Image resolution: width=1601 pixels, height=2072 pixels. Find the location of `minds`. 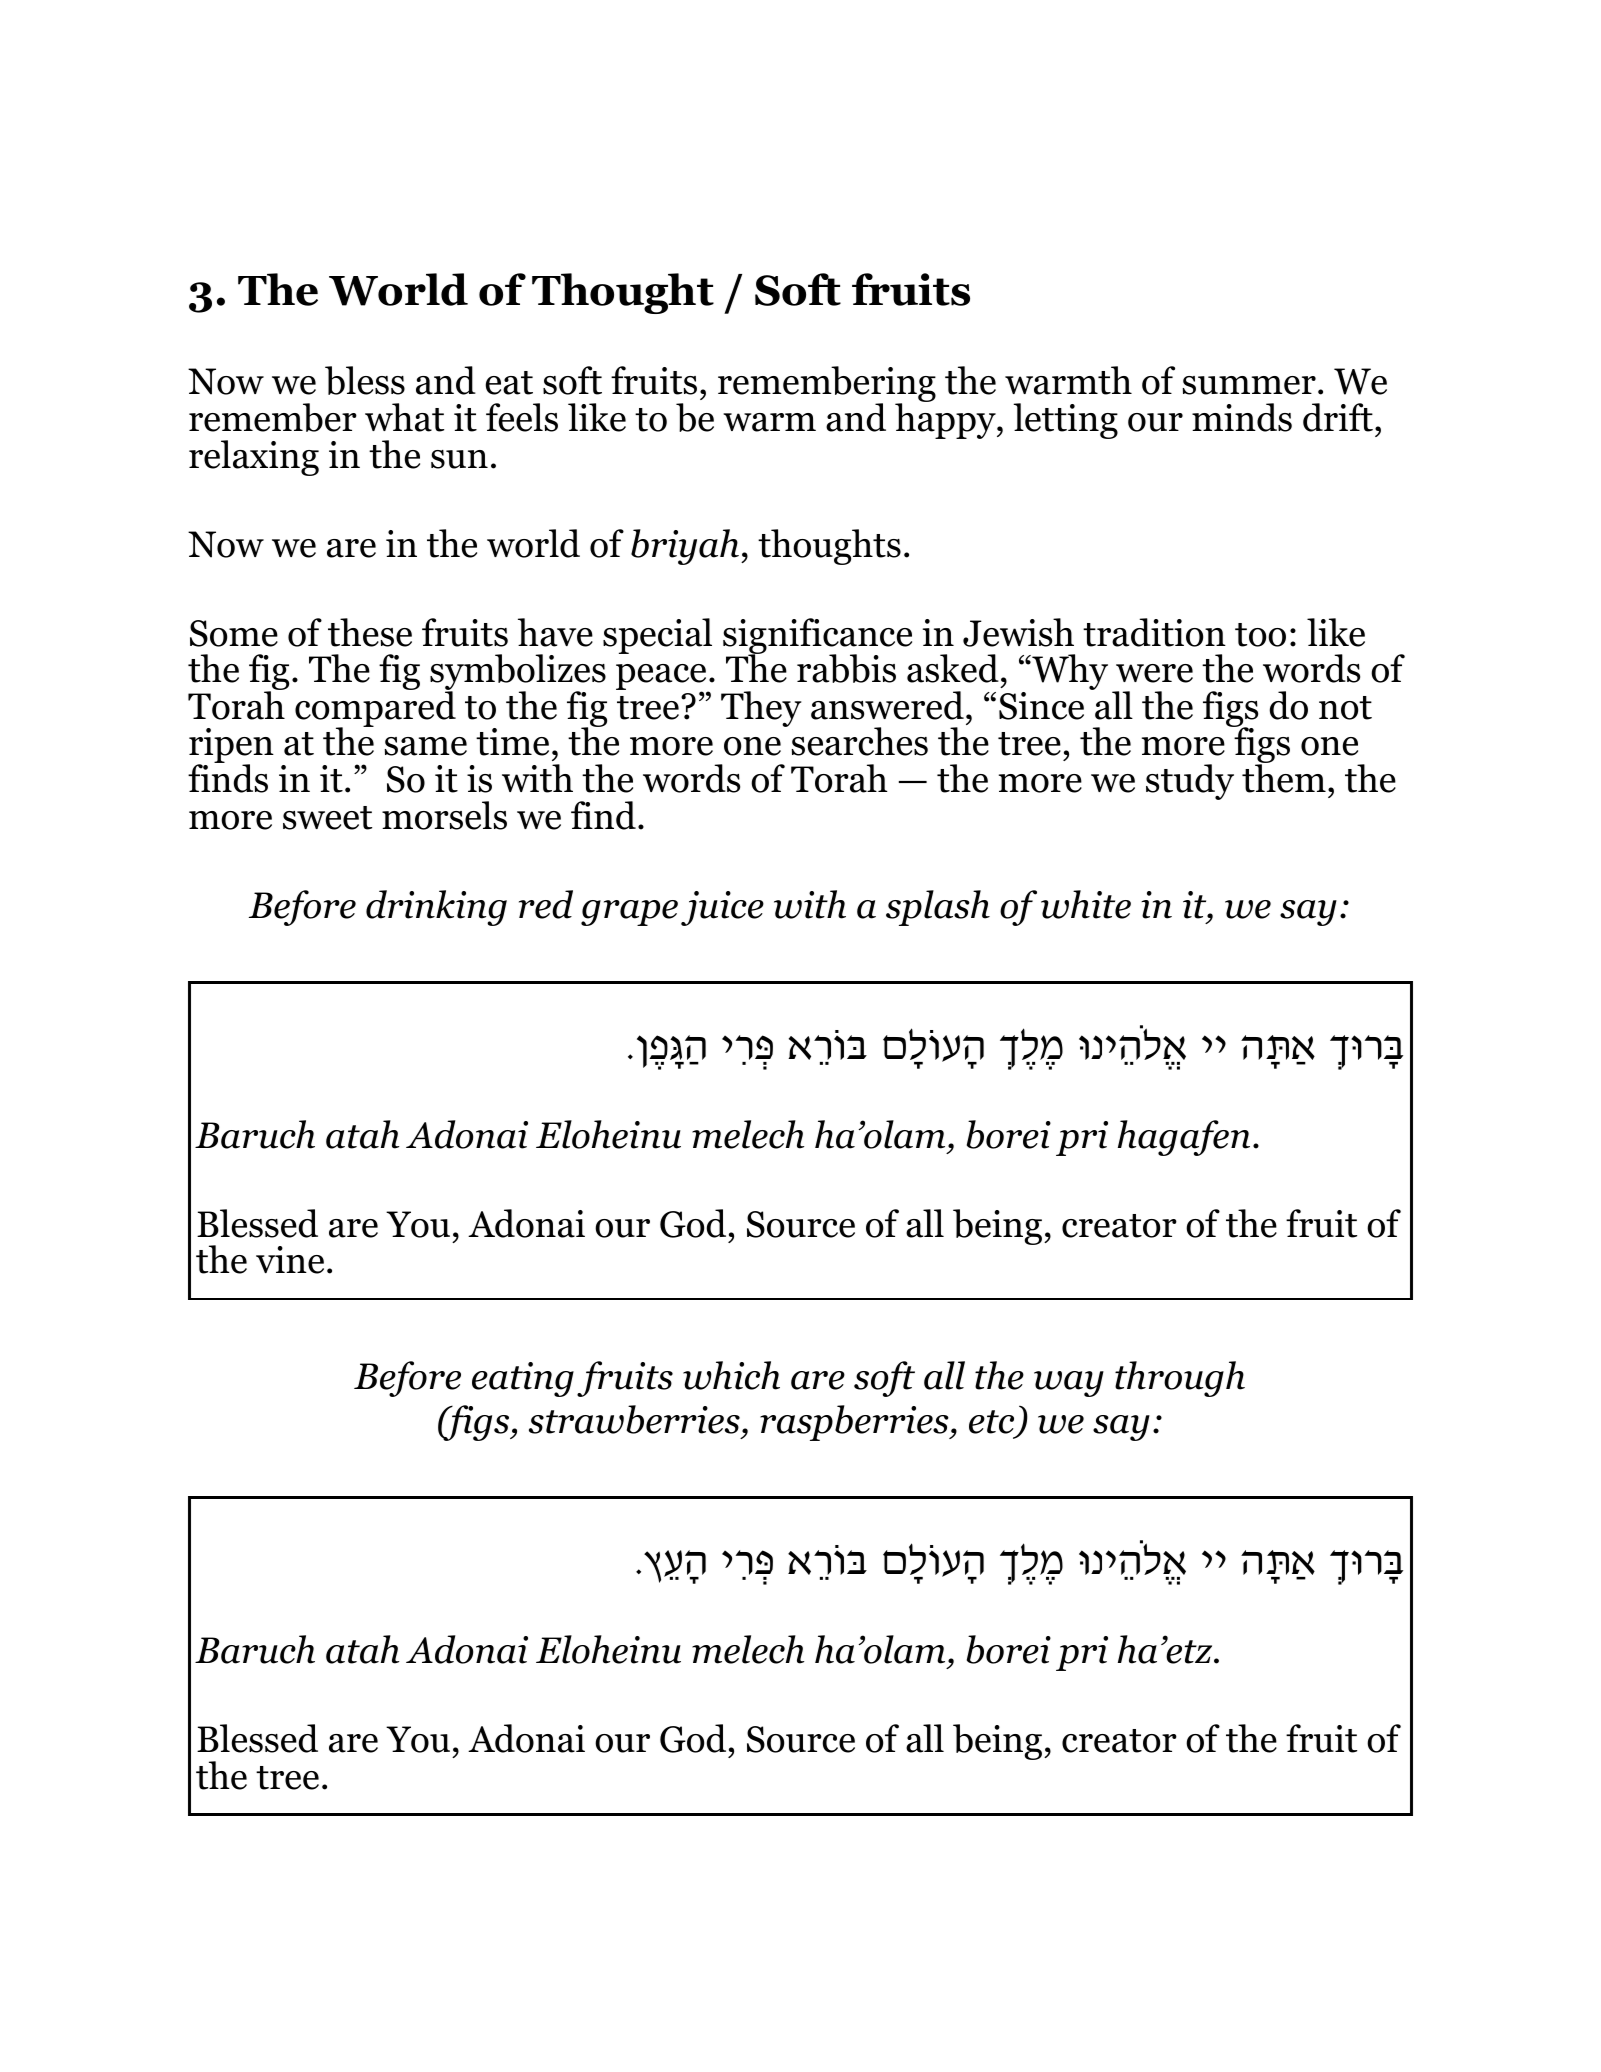

minds is located at coordinates (1242, 417).
